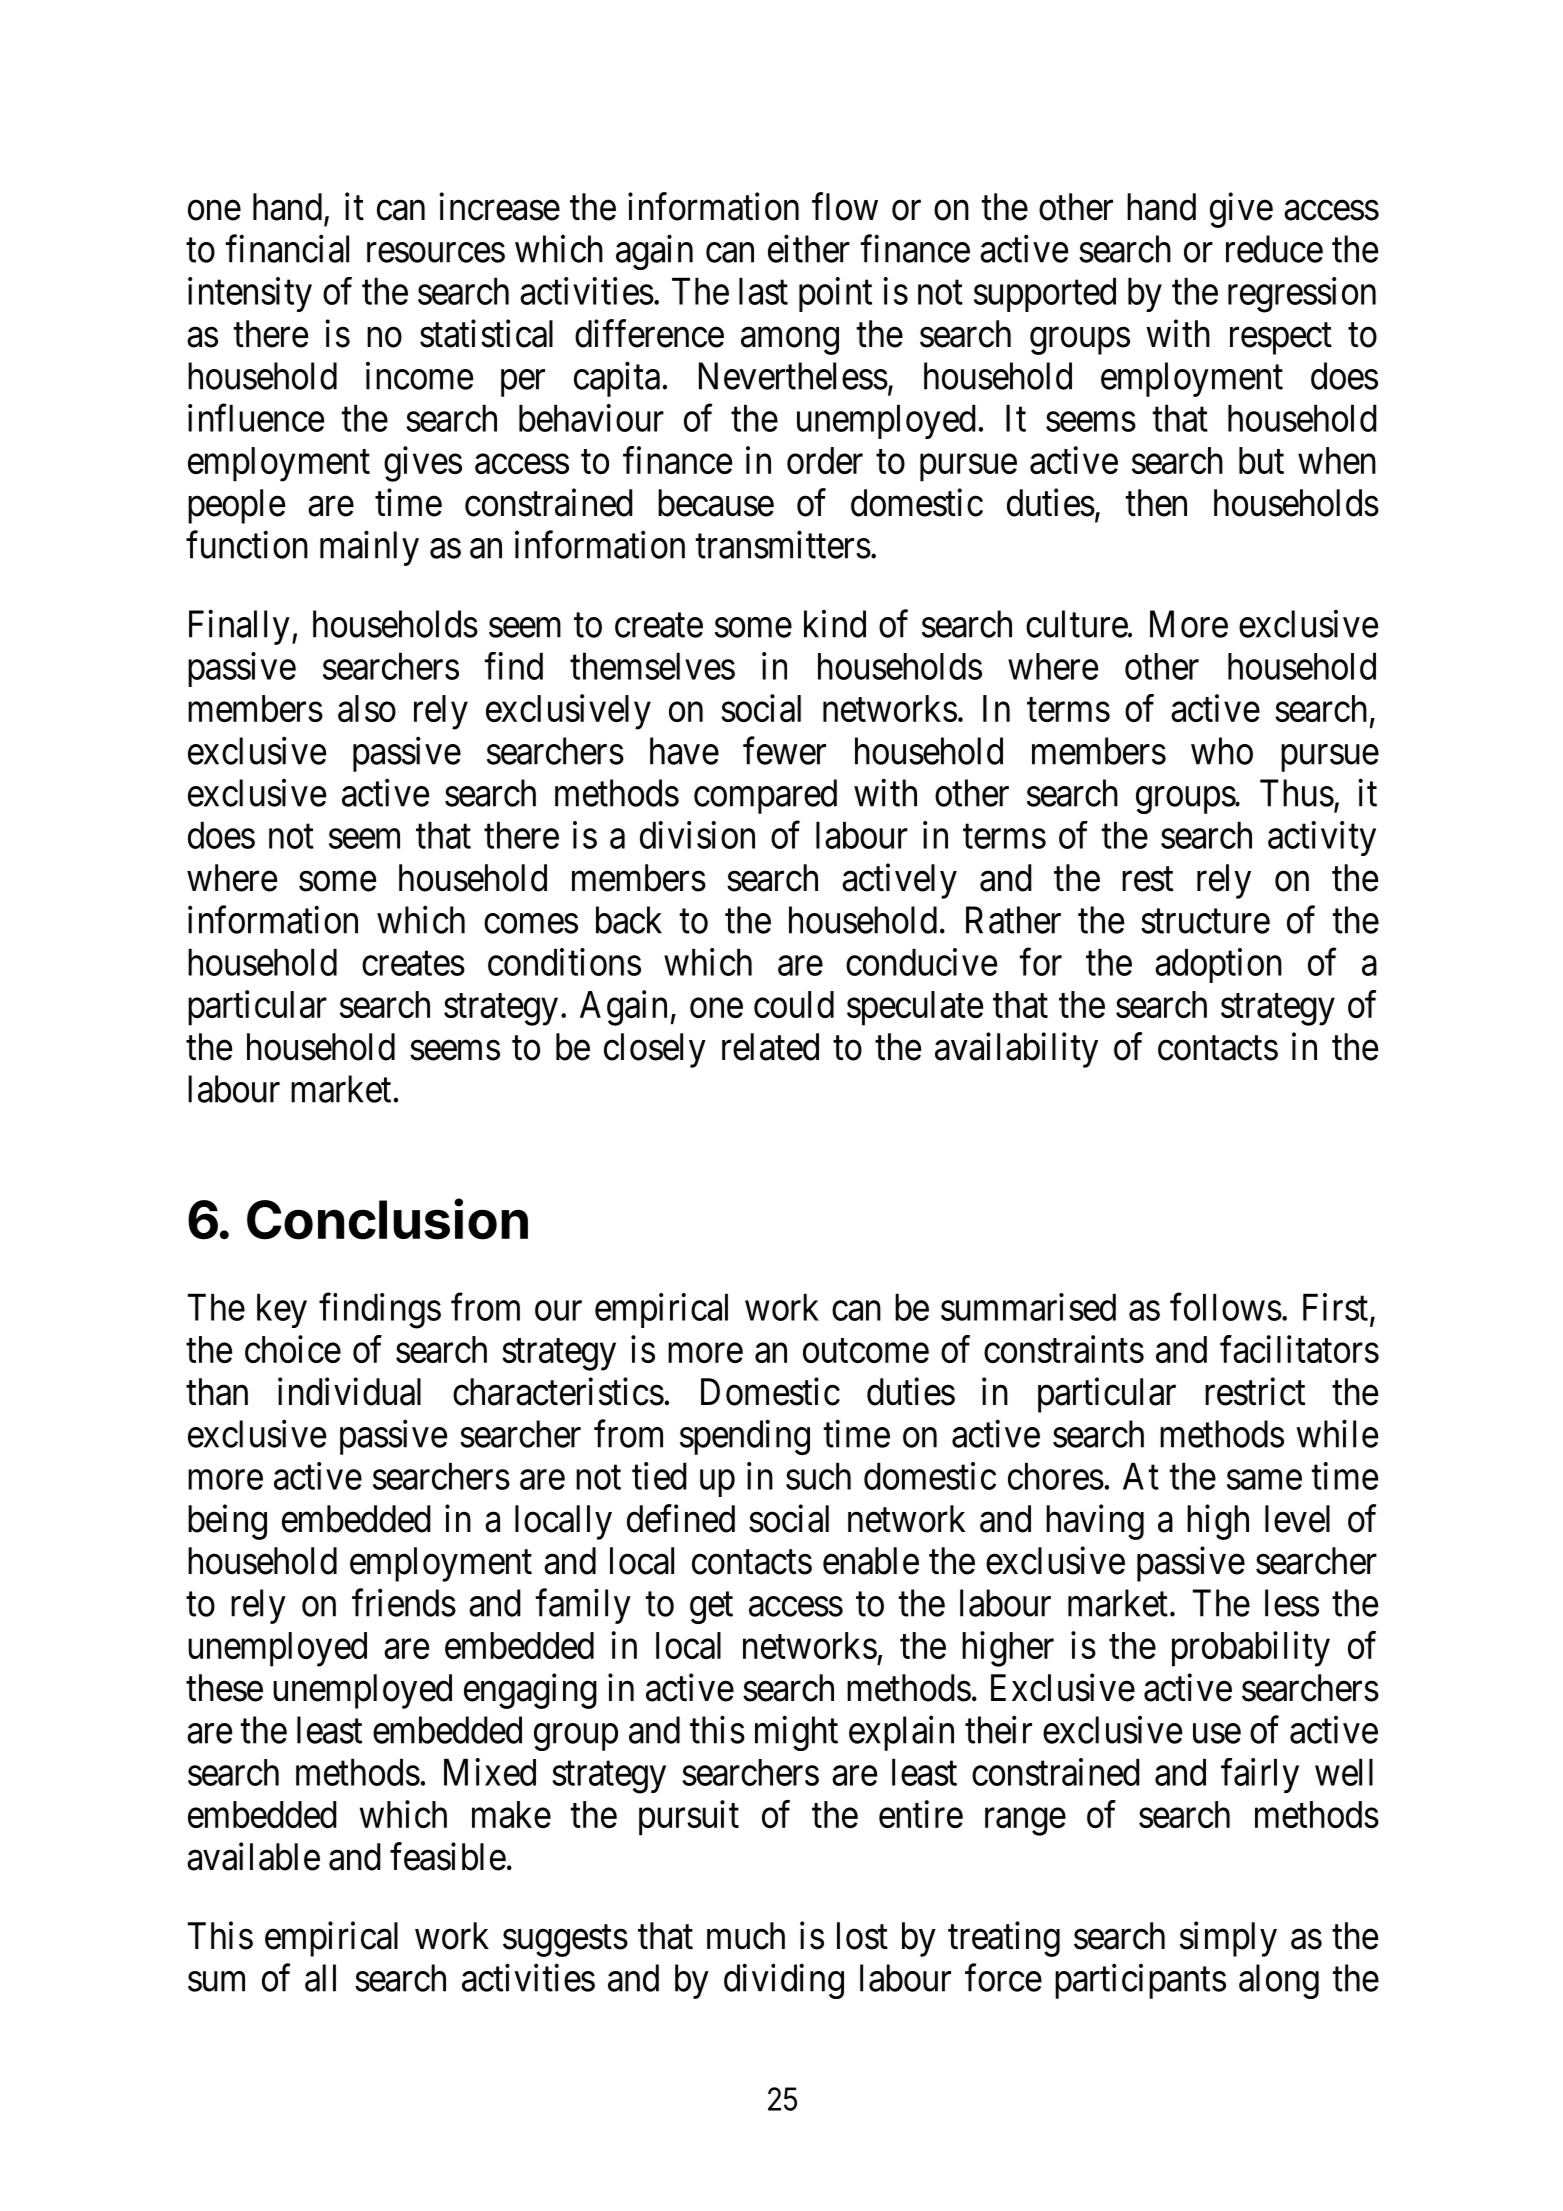 The width and height of the screenshot is (1563, 2211). What do you see at coordinates (794, 1004) in the screenshot?
I see `could` at bounding box center [794, 1004].
